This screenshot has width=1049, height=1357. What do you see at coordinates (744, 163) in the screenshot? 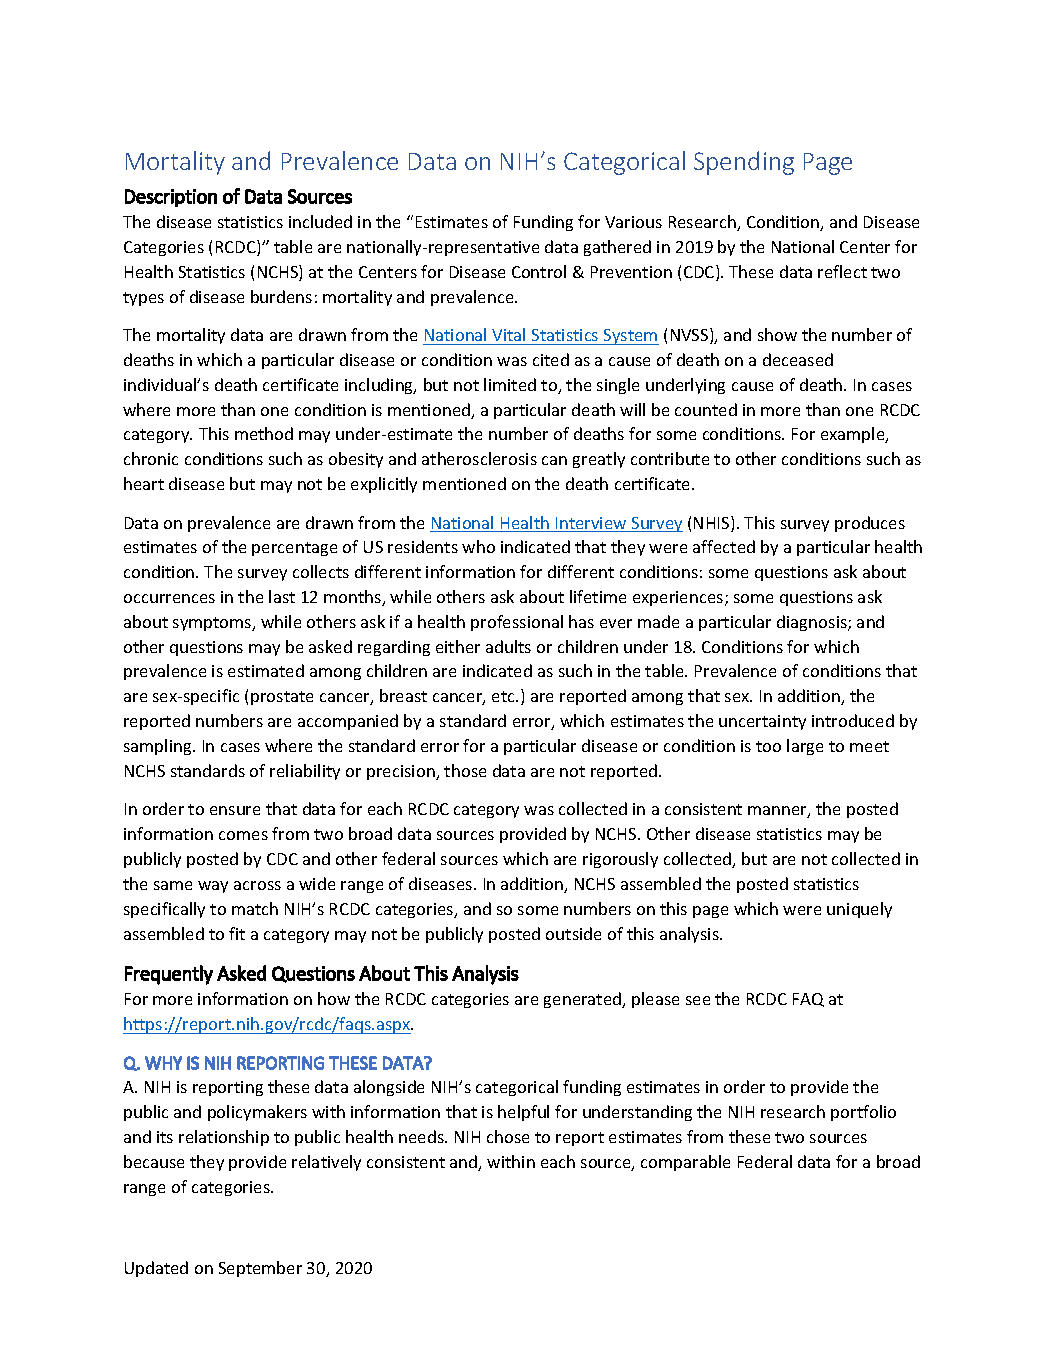
I see `Spending` at bounding box center [744, 163].
